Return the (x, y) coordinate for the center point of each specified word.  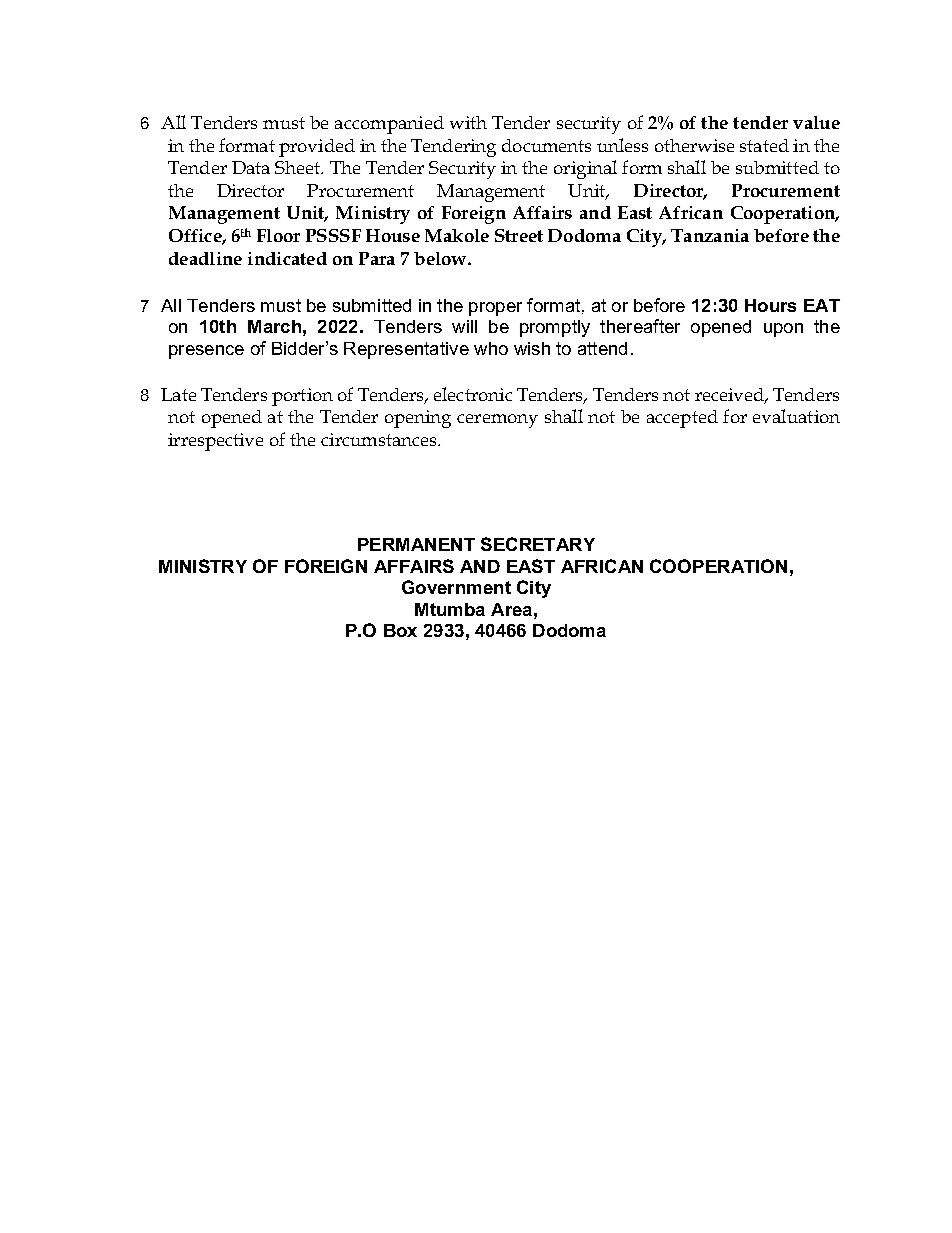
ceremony (497, 421)
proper (495, 309)
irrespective (215, 442)
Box (400, 630)
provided (317, 148)
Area (511, 609)
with (468, 122)
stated (764, 145)
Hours (770, 305)
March (274, 326)
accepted (682, 419)
